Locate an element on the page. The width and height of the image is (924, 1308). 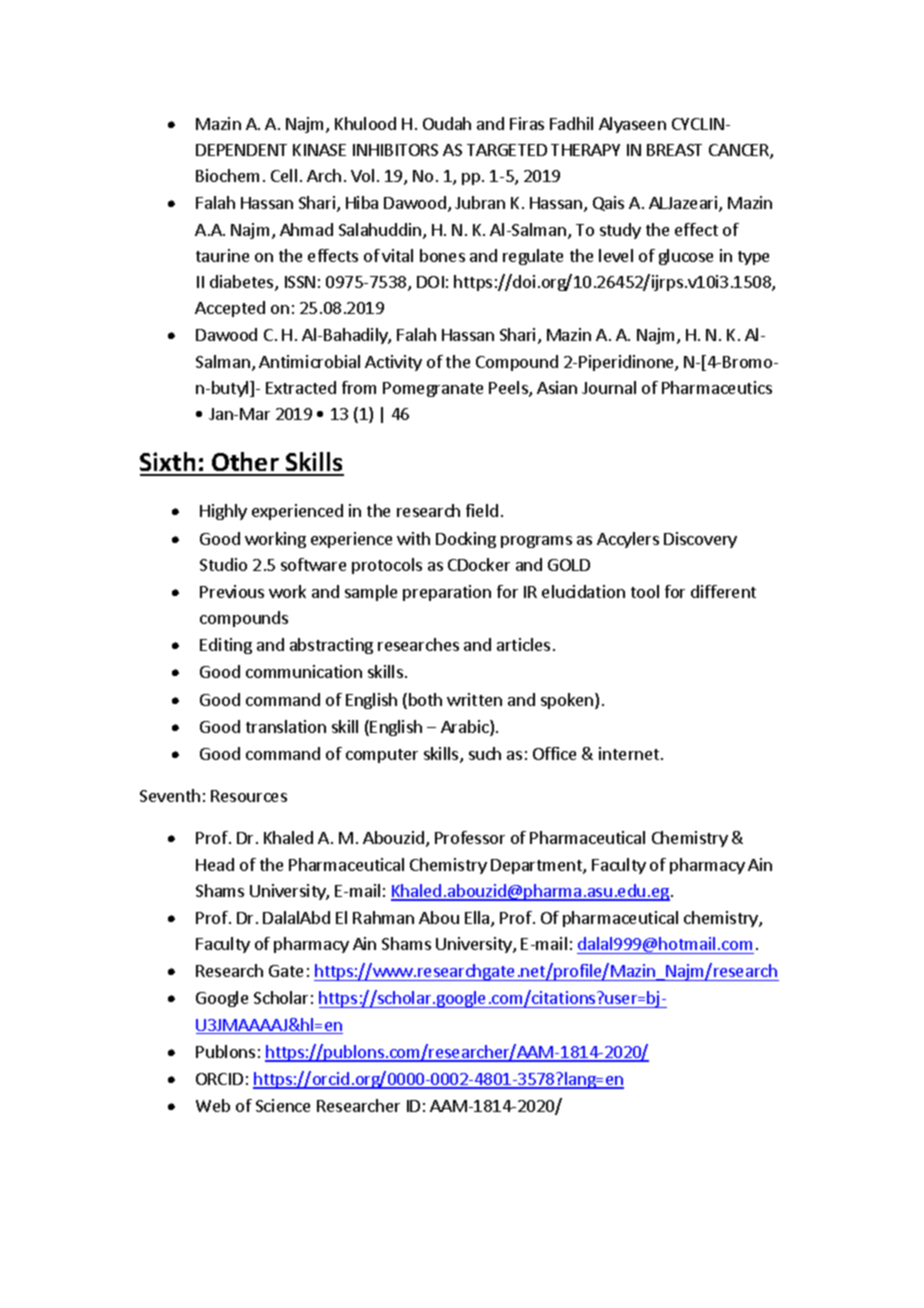
TARGETED is located at coordinates (507, 150).
